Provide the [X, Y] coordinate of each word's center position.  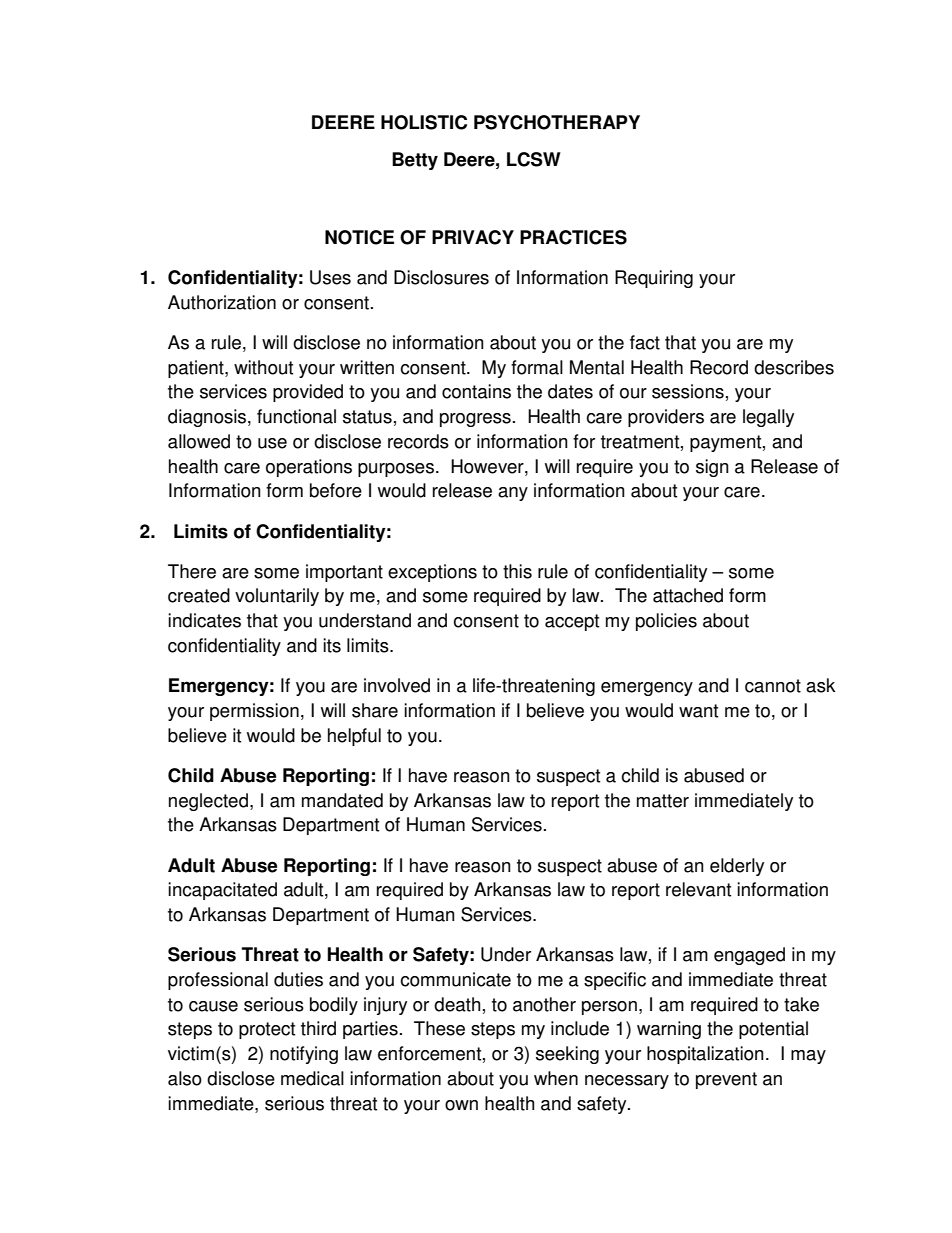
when [556, 1078]
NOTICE [359, 237]
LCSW [534, 159]
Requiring [654, 279]
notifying [304, 1055]
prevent [726, 1080]
